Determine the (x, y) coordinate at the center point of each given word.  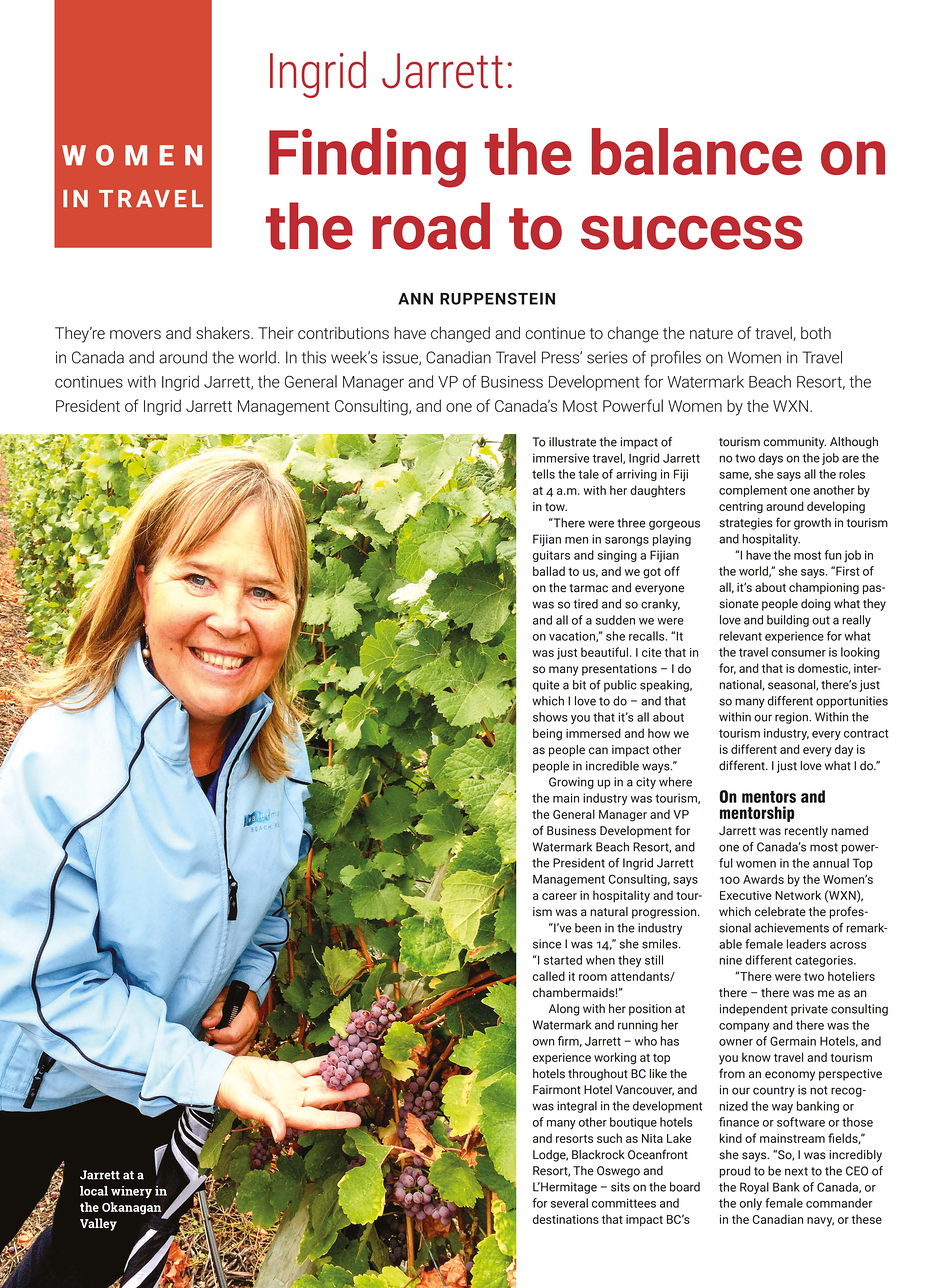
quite (546, 686)
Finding (367, 158)
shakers (224, 333)
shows (550, 717)
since (547, 944)
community (794, 443)
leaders (806, 944)
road (431, 226)
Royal (754, 1188)
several (569, 1203)
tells (543, 474)
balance (697, 151)
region (792, 718)
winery (131, 1192)
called (549, 976)
